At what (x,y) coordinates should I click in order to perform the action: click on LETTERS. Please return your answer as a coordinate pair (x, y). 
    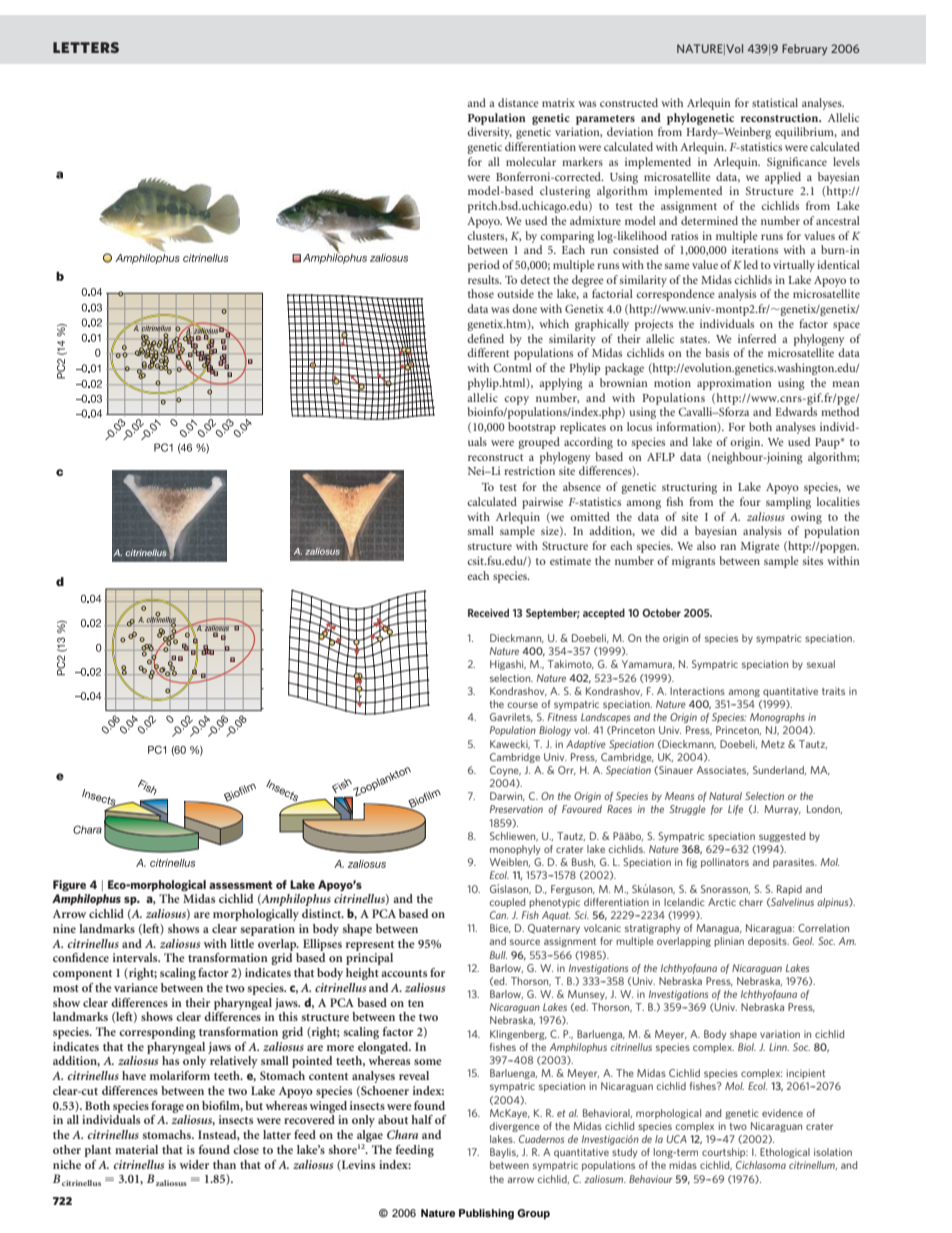
    Looking at the image, I should click on (86, 47).
